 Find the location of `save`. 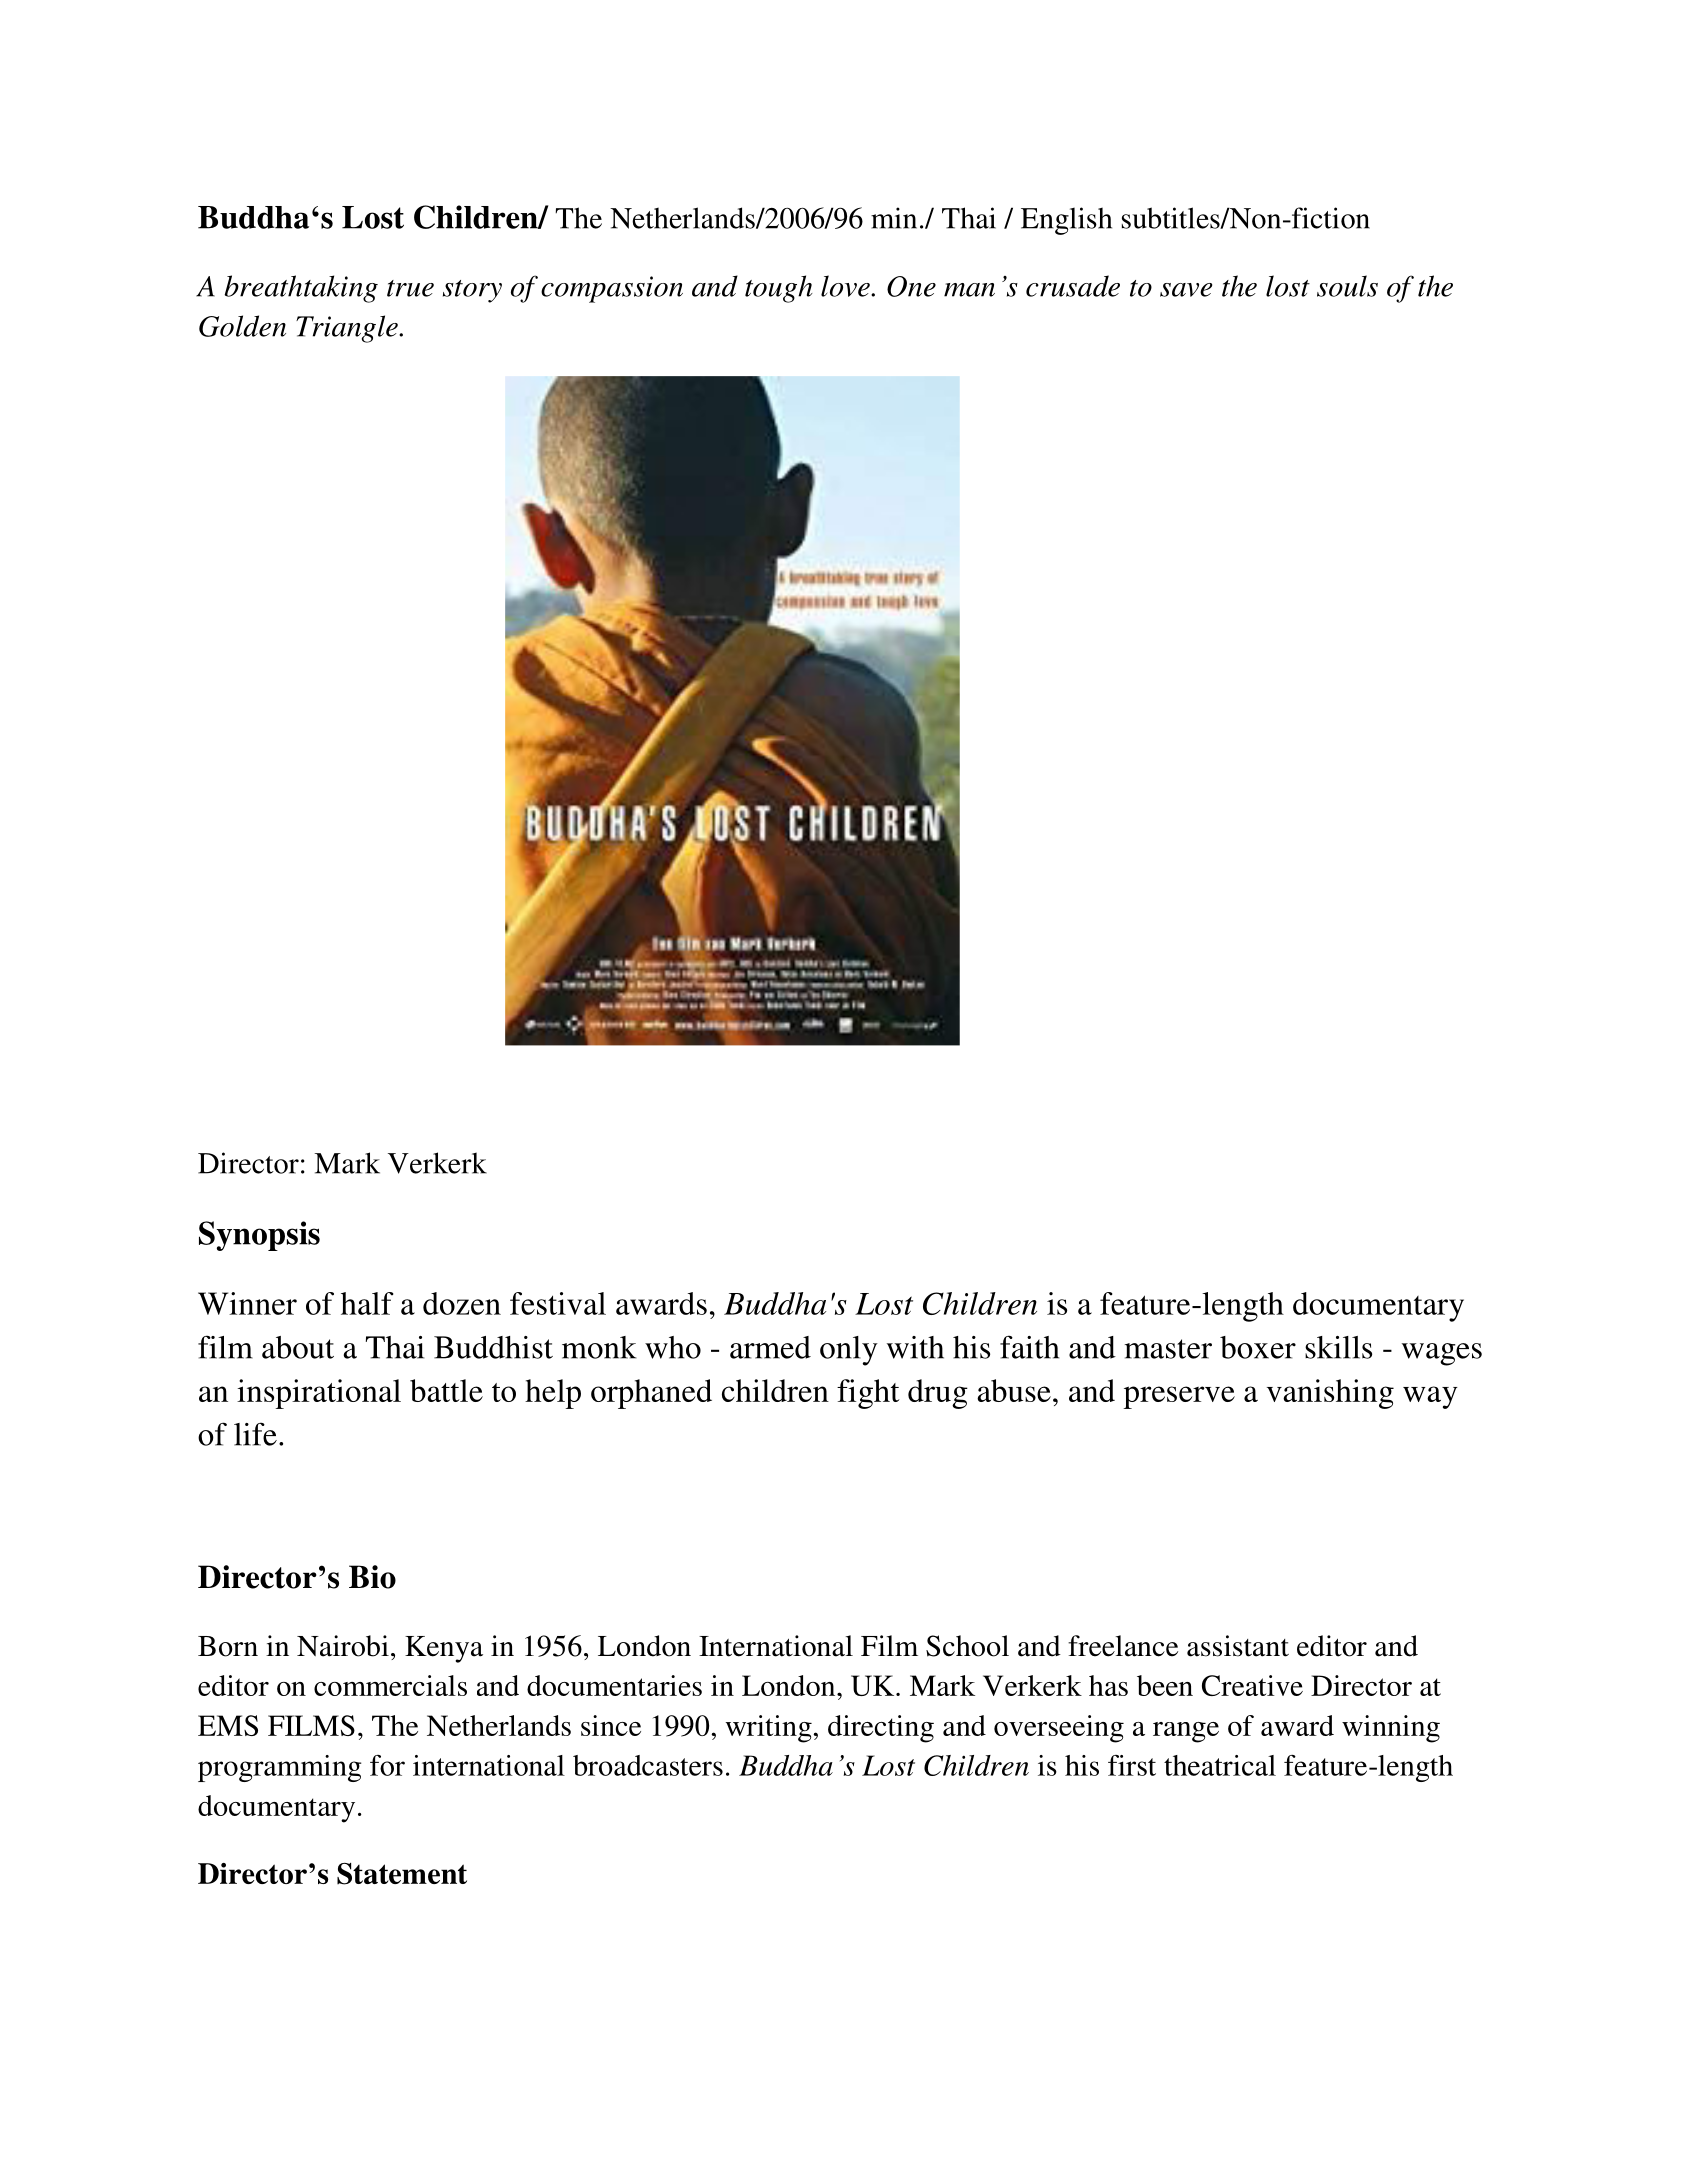

save is located at coordinates (1186, 290).
